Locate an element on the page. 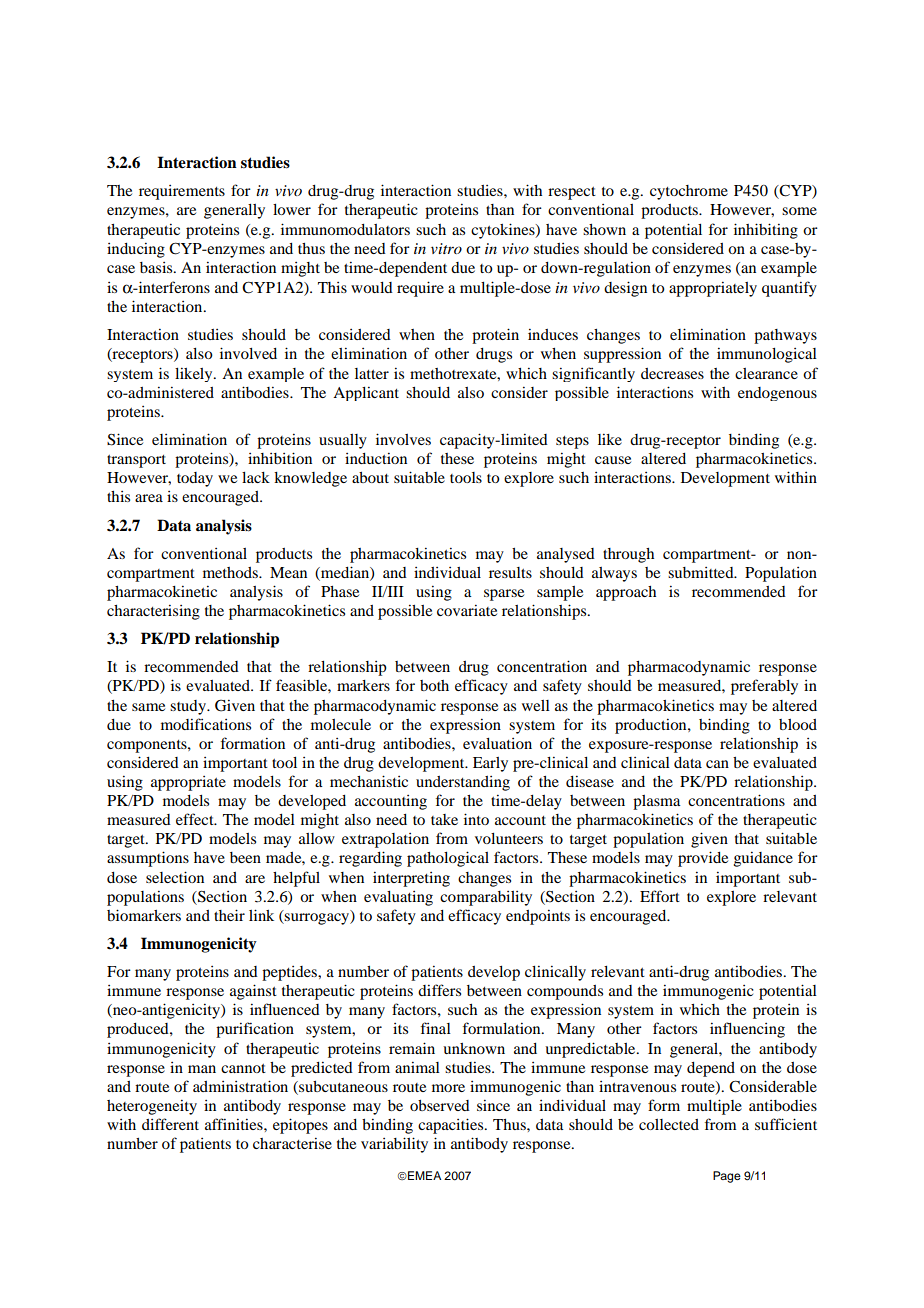 This page has height=1308, width=924. lower is located at coordinates (292, 209).
